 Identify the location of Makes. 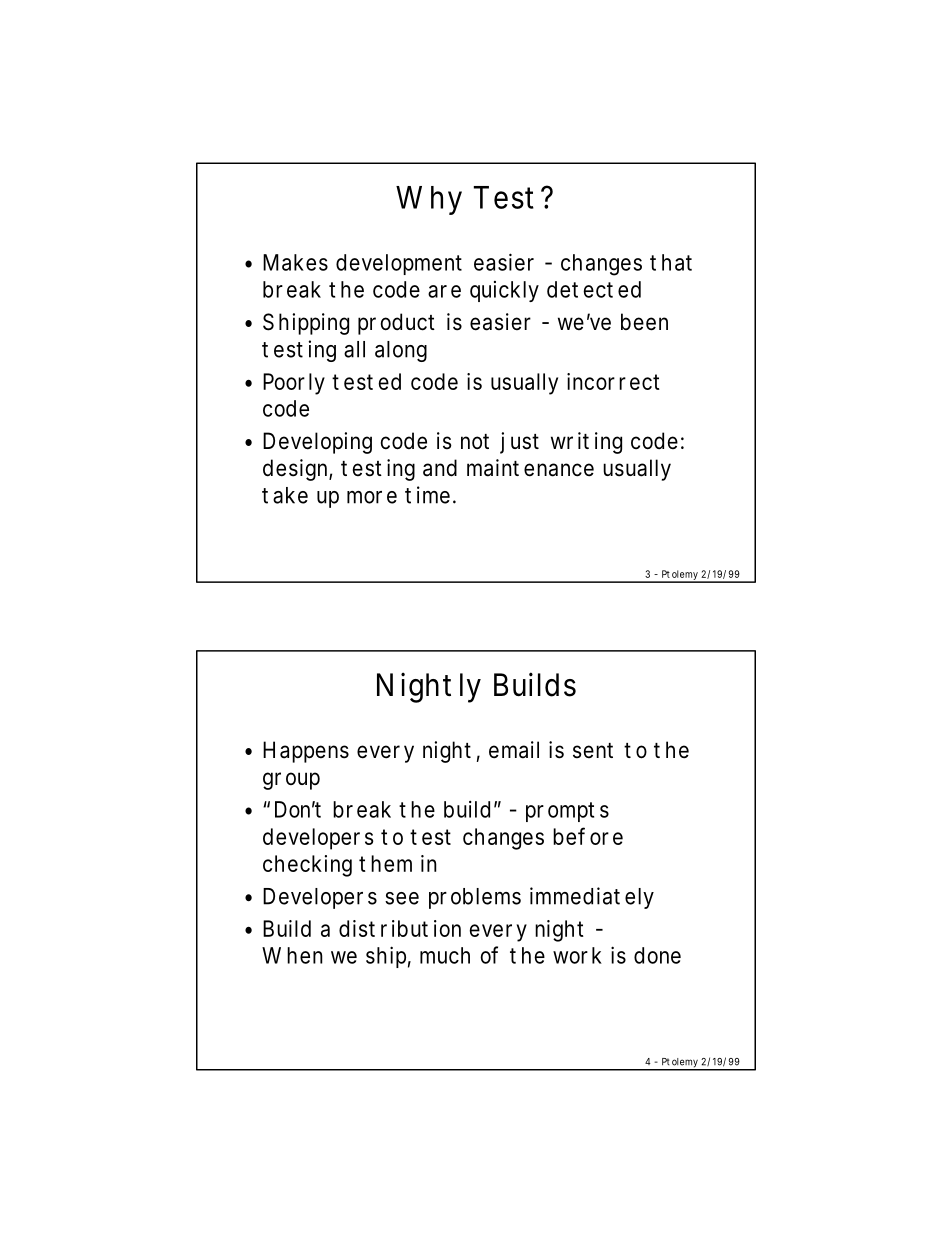
(295, 262).
